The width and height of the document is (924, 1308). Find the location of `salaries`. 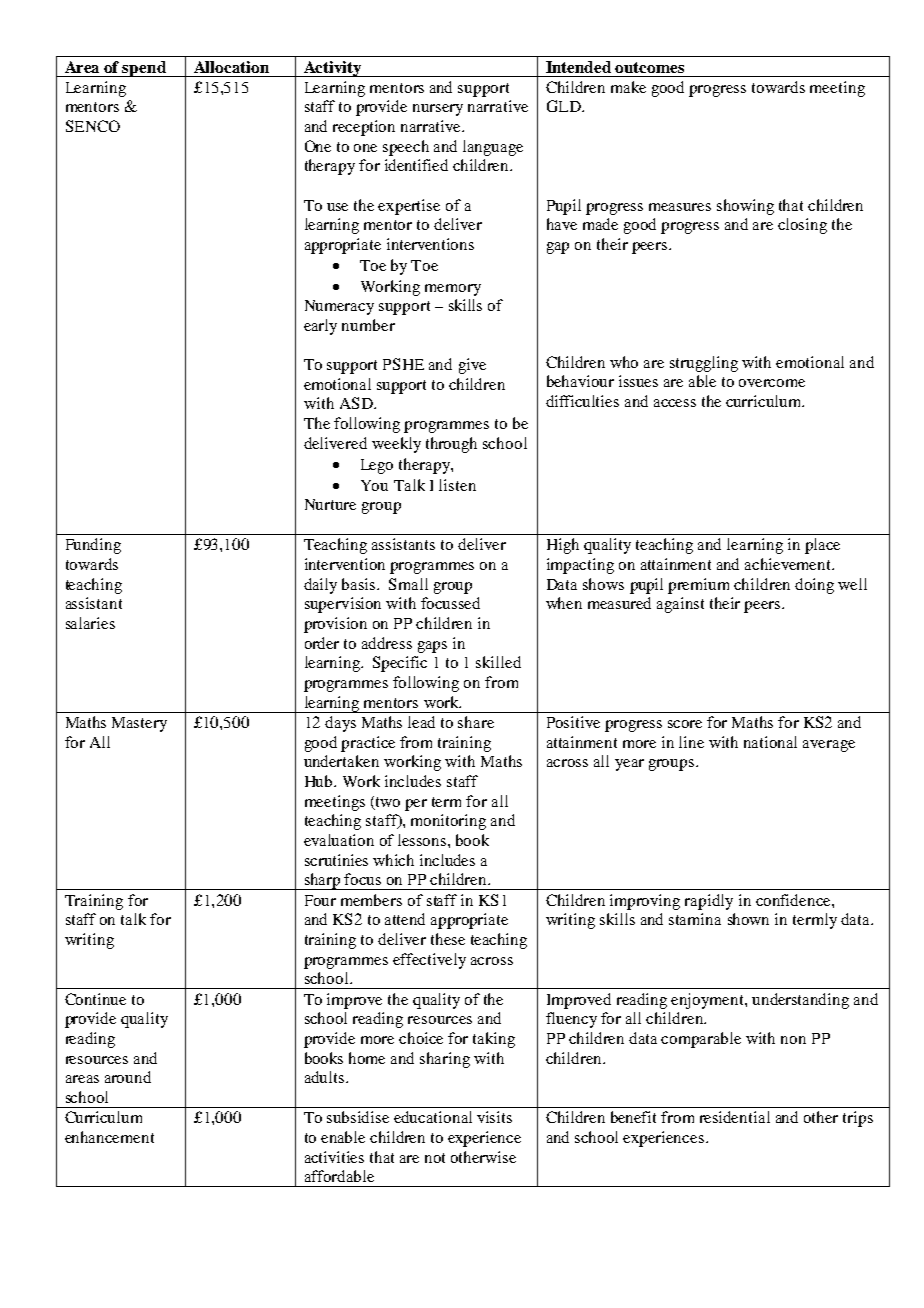

salaries is located at coordinates (90, 623).
